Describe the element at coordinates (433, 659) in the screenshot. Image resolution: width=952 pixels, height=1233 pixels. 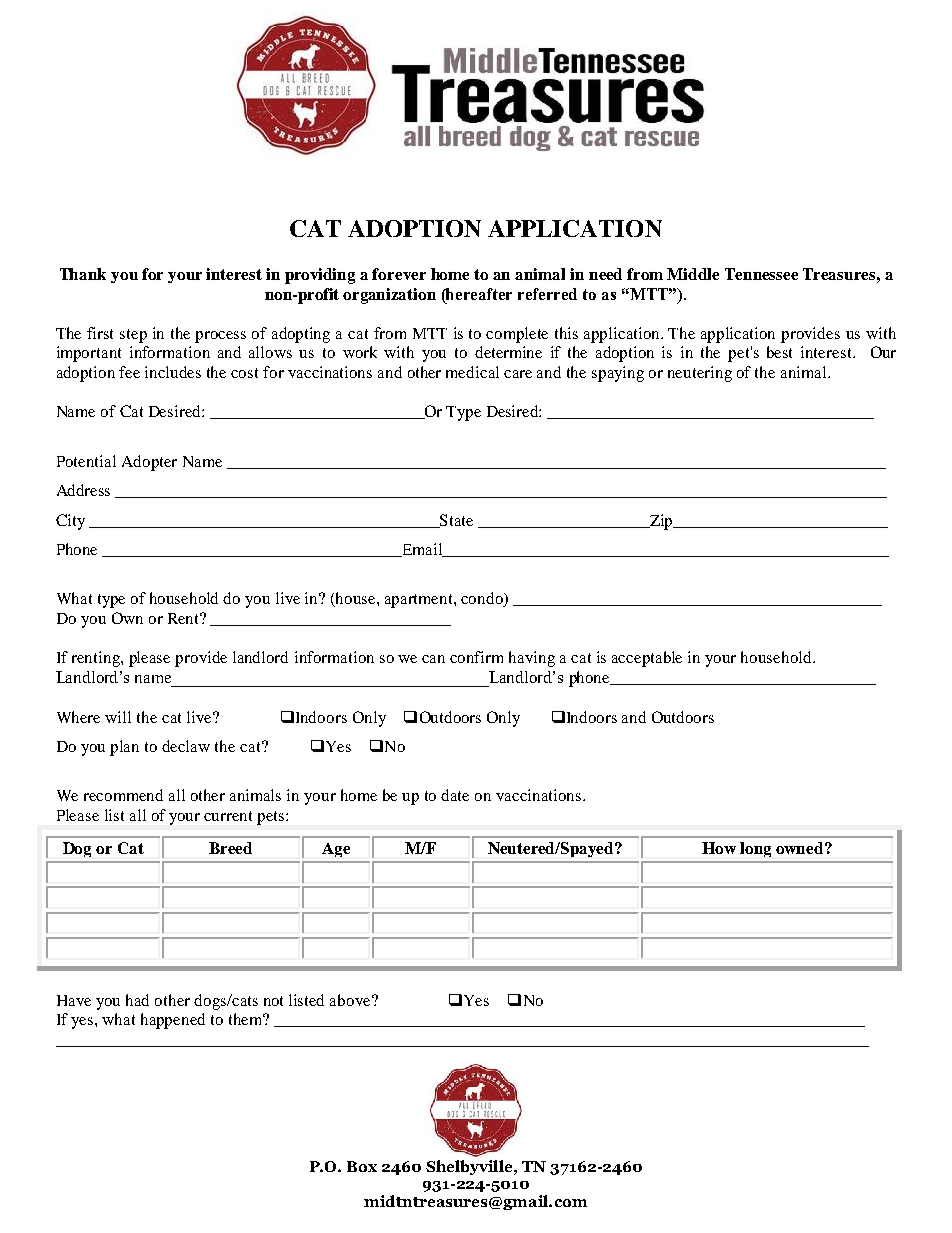
I see `can` at that location.
